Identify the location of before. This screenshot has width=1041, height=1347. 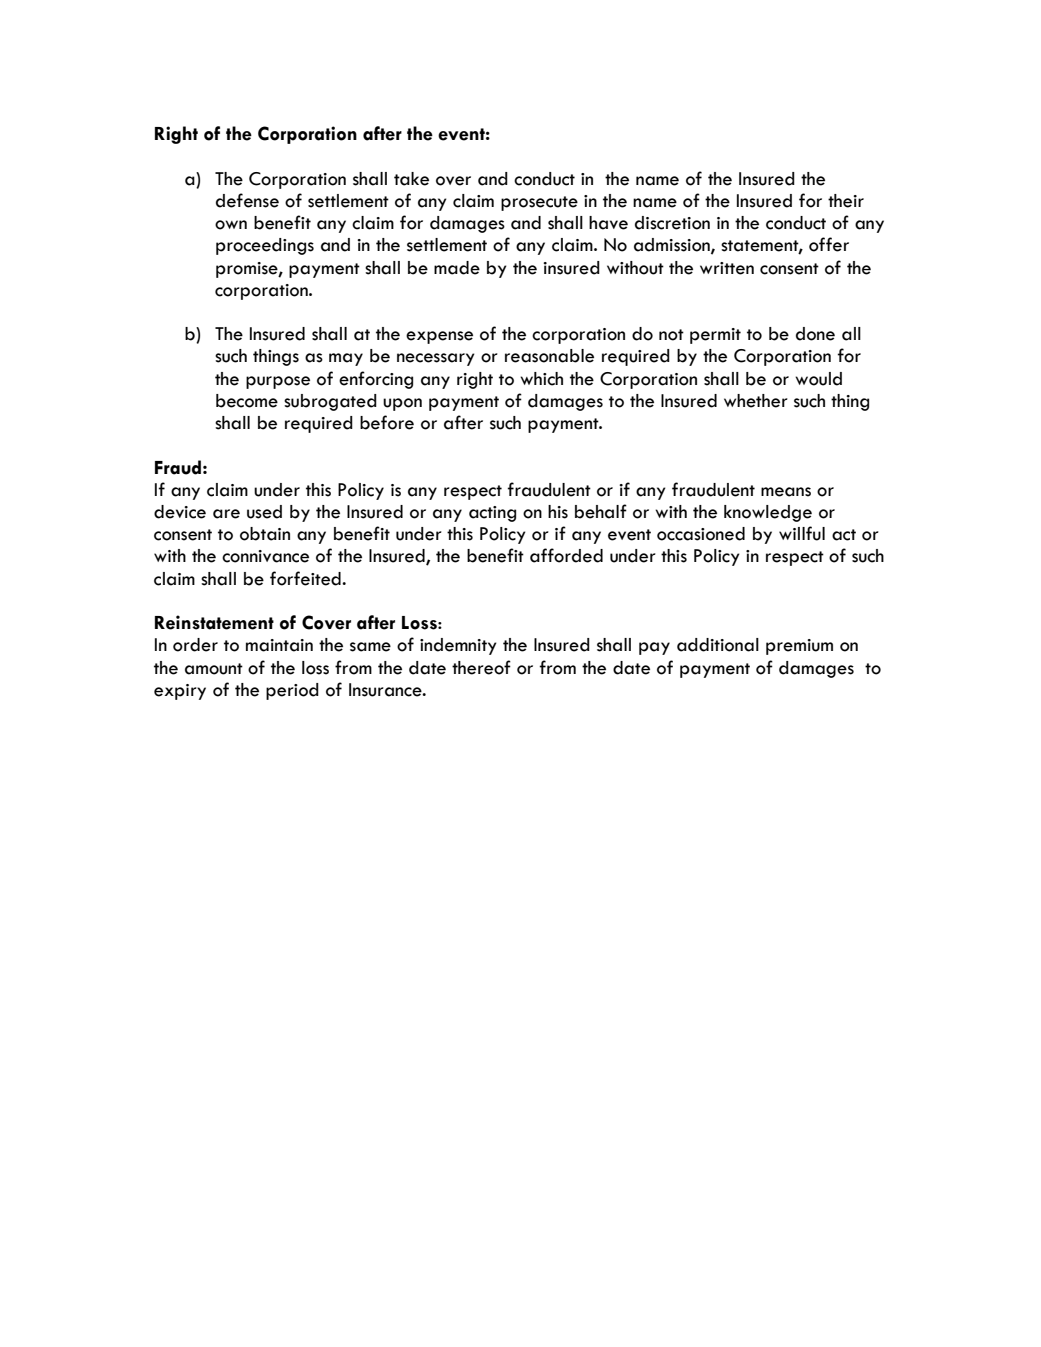
(387, 422).
